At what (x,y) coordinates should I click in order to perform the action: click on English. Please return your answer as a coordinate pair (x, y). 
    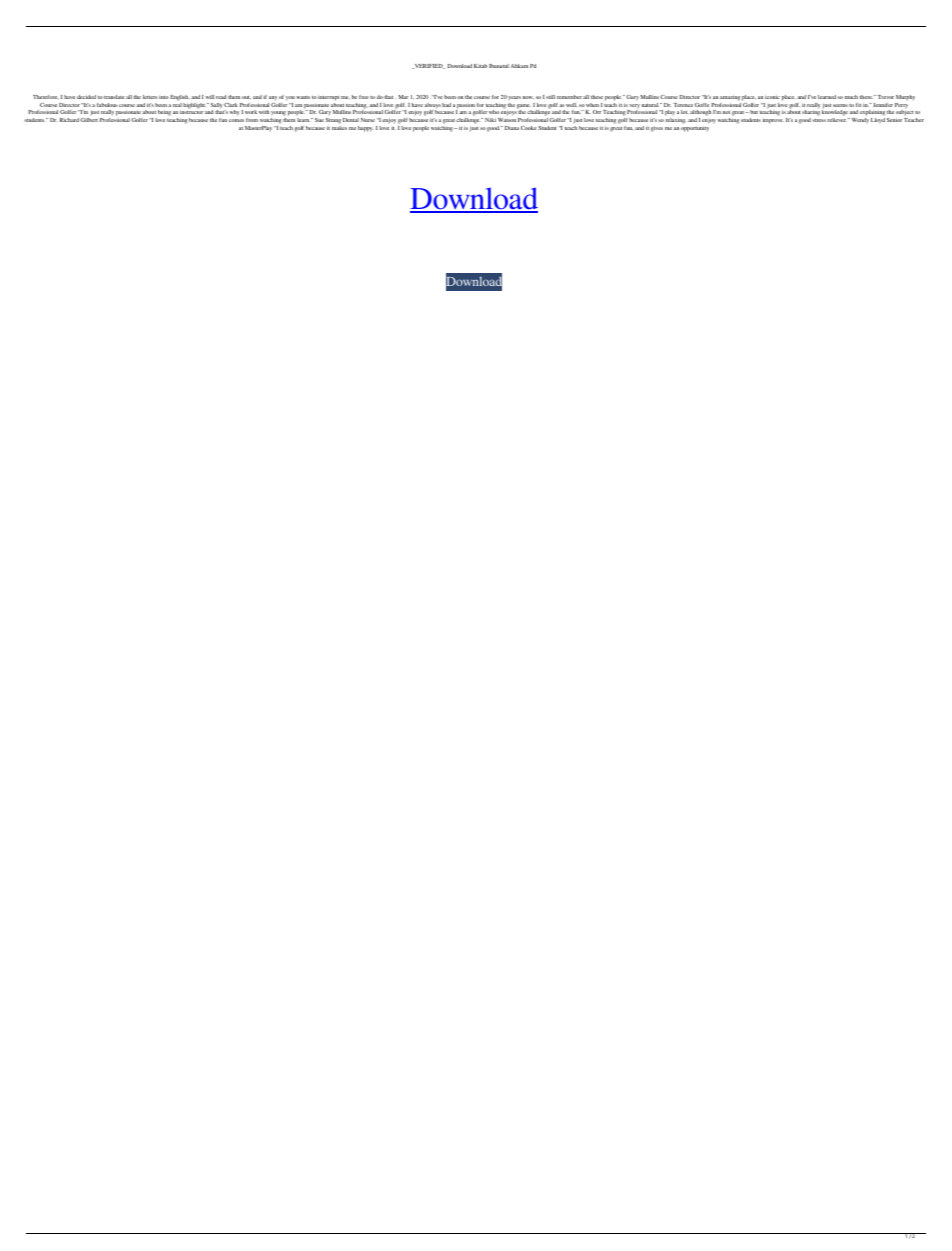
    Looking at the image, I should click on (180, 98).
